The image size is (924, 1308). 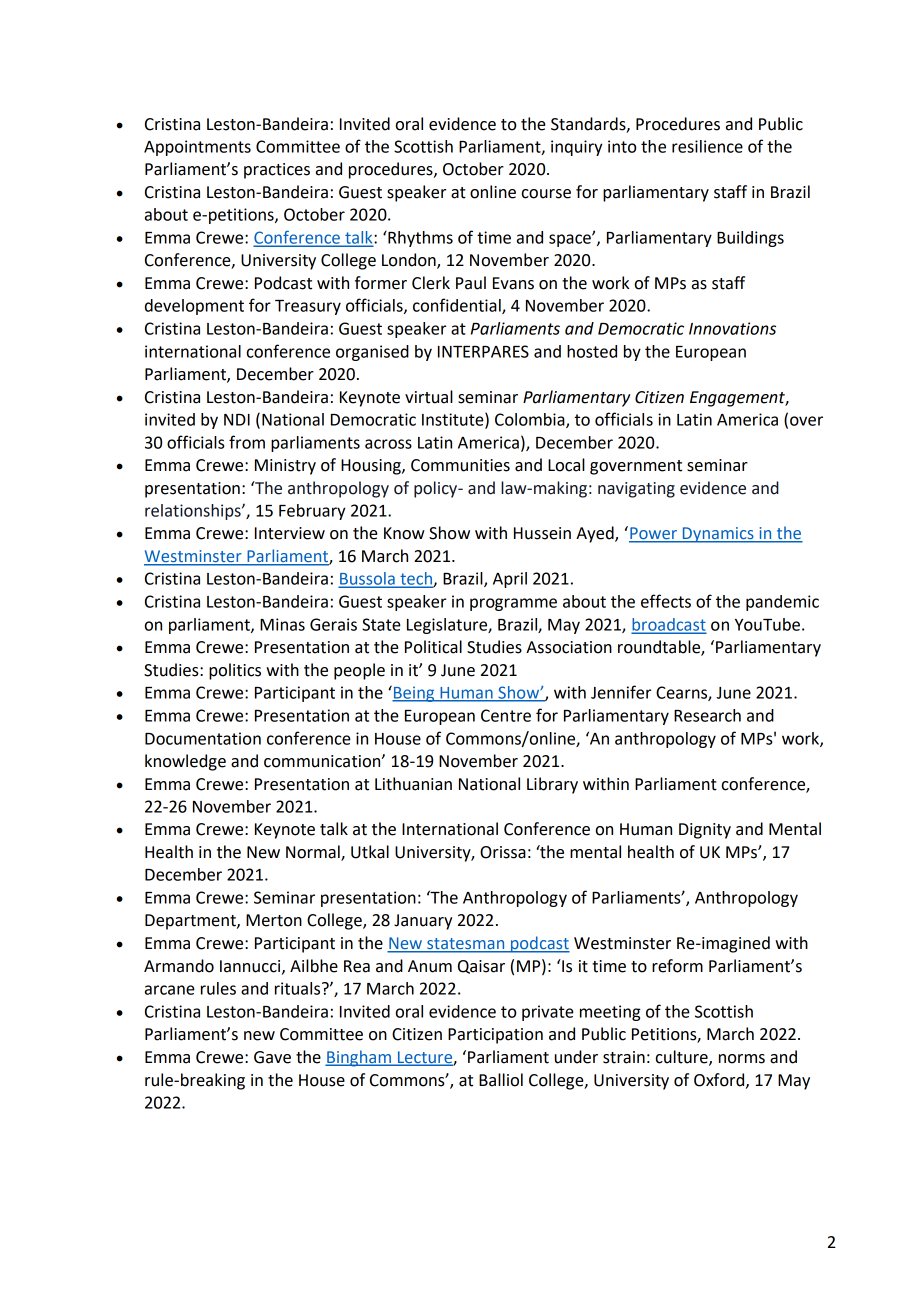 I want to click on Minas, so click(x=282, y=624).
